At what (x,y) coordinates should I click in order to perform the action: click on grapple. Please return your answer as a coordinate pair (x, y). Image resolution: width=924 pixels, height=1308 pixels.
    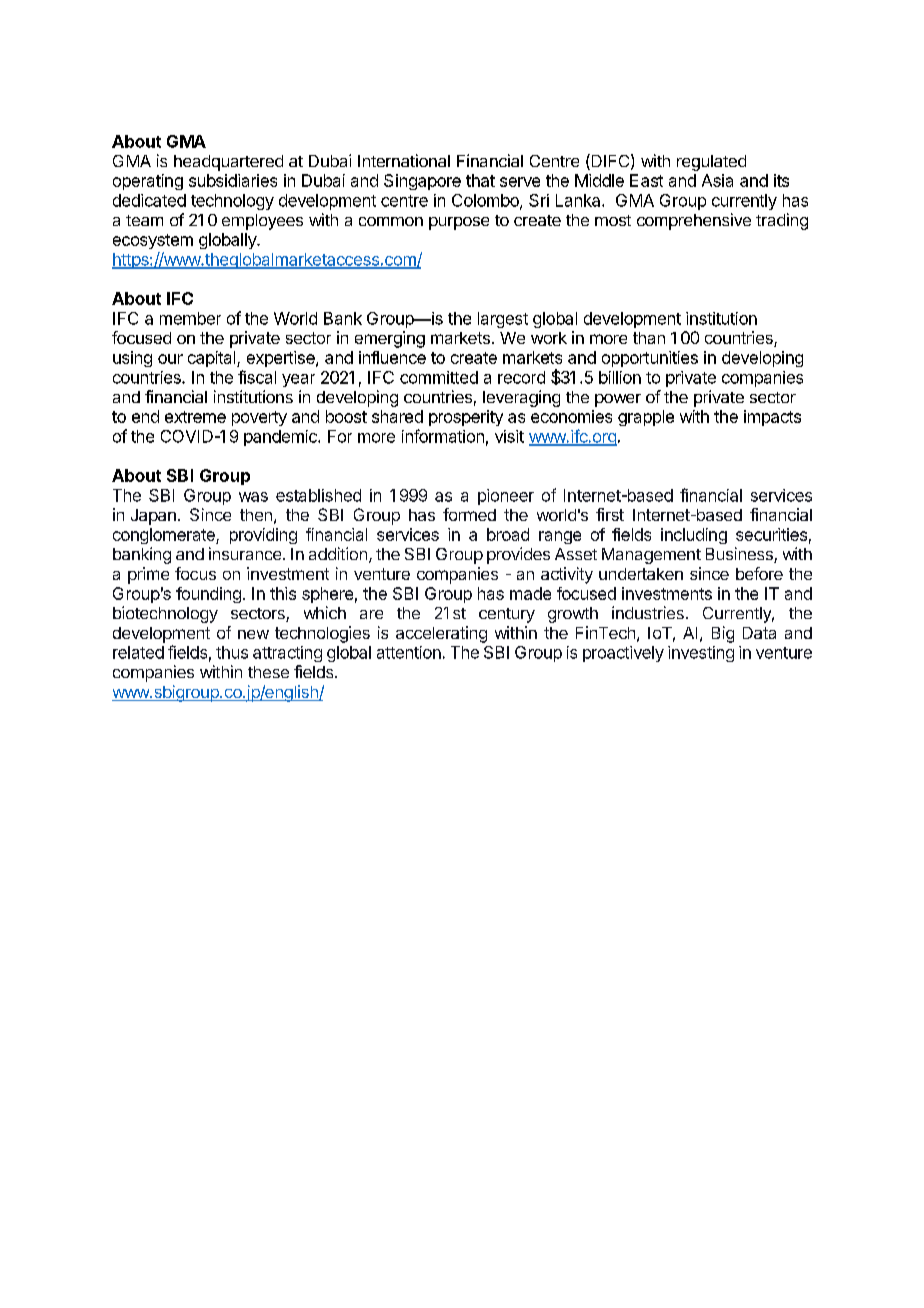
    Looking at the image, I should click on (646, 418).
